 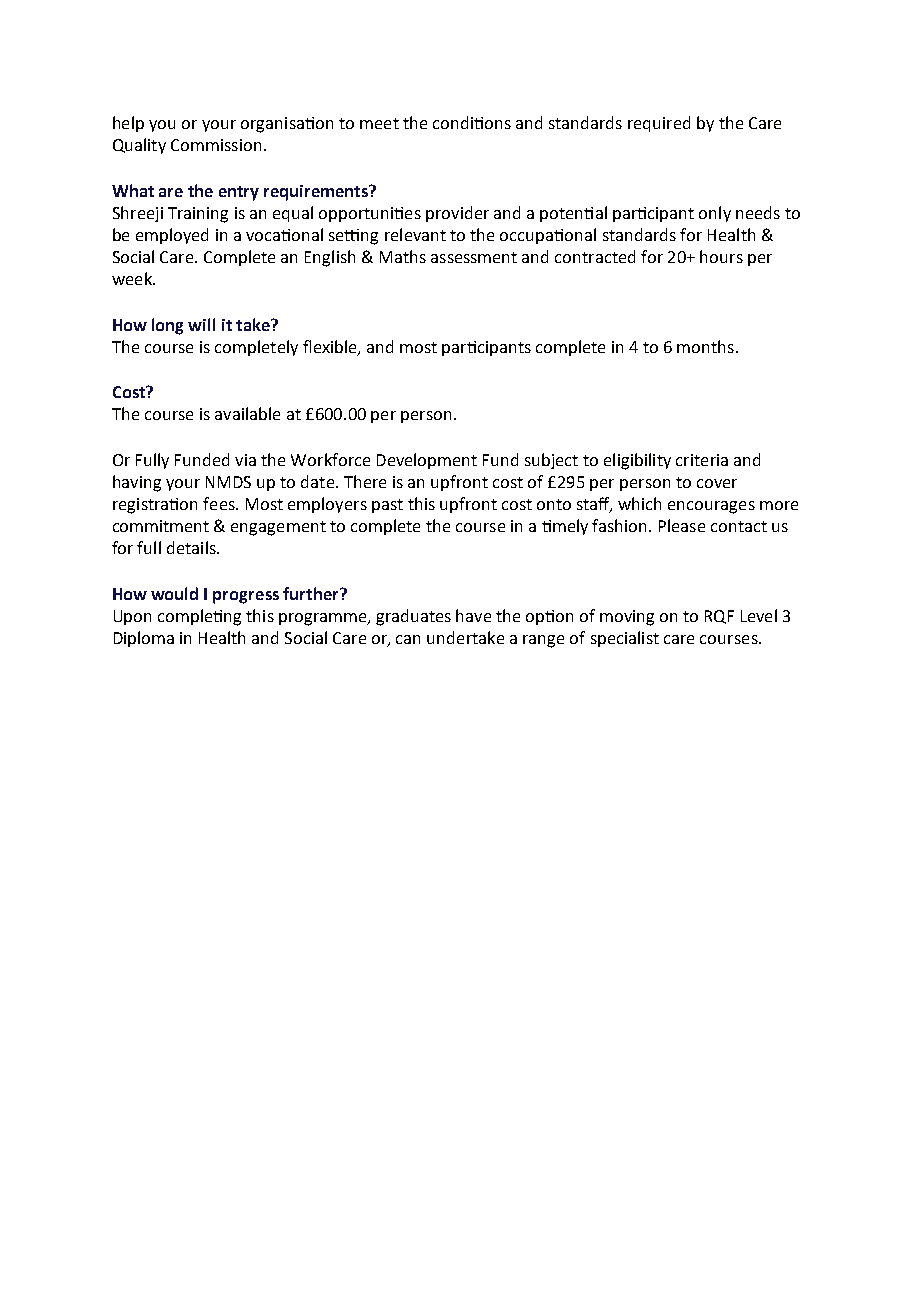 I want to click on months, so click(x=705, y=346).
